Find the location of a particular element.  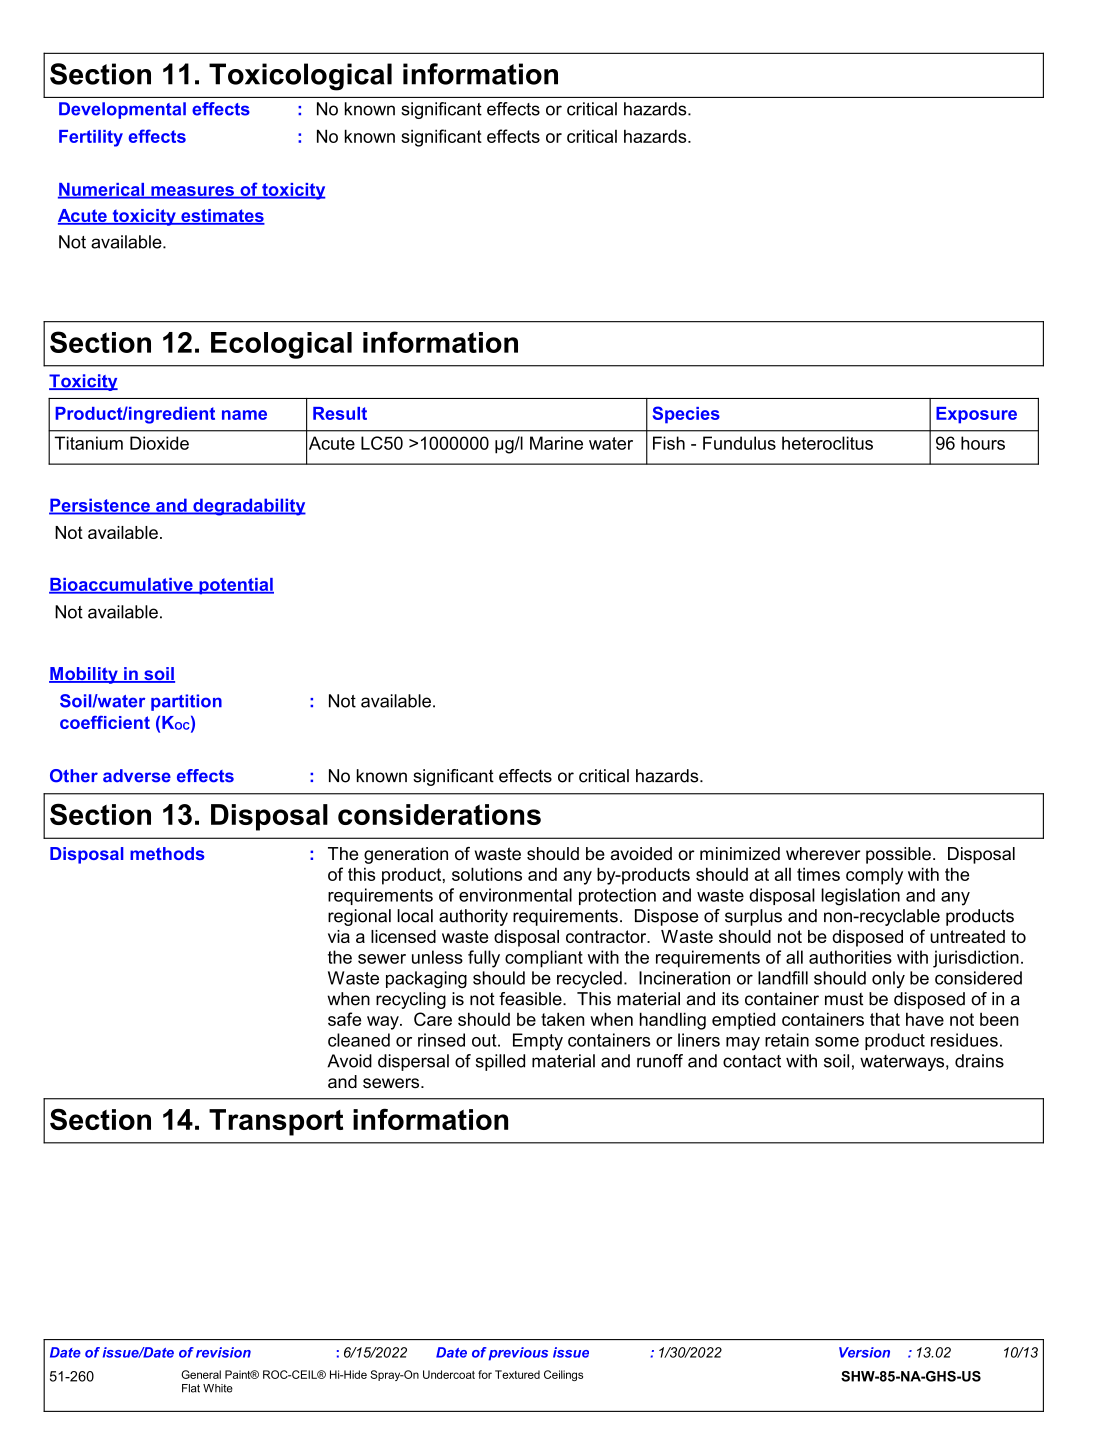

Developmental is located at coordinates (122, 110).
